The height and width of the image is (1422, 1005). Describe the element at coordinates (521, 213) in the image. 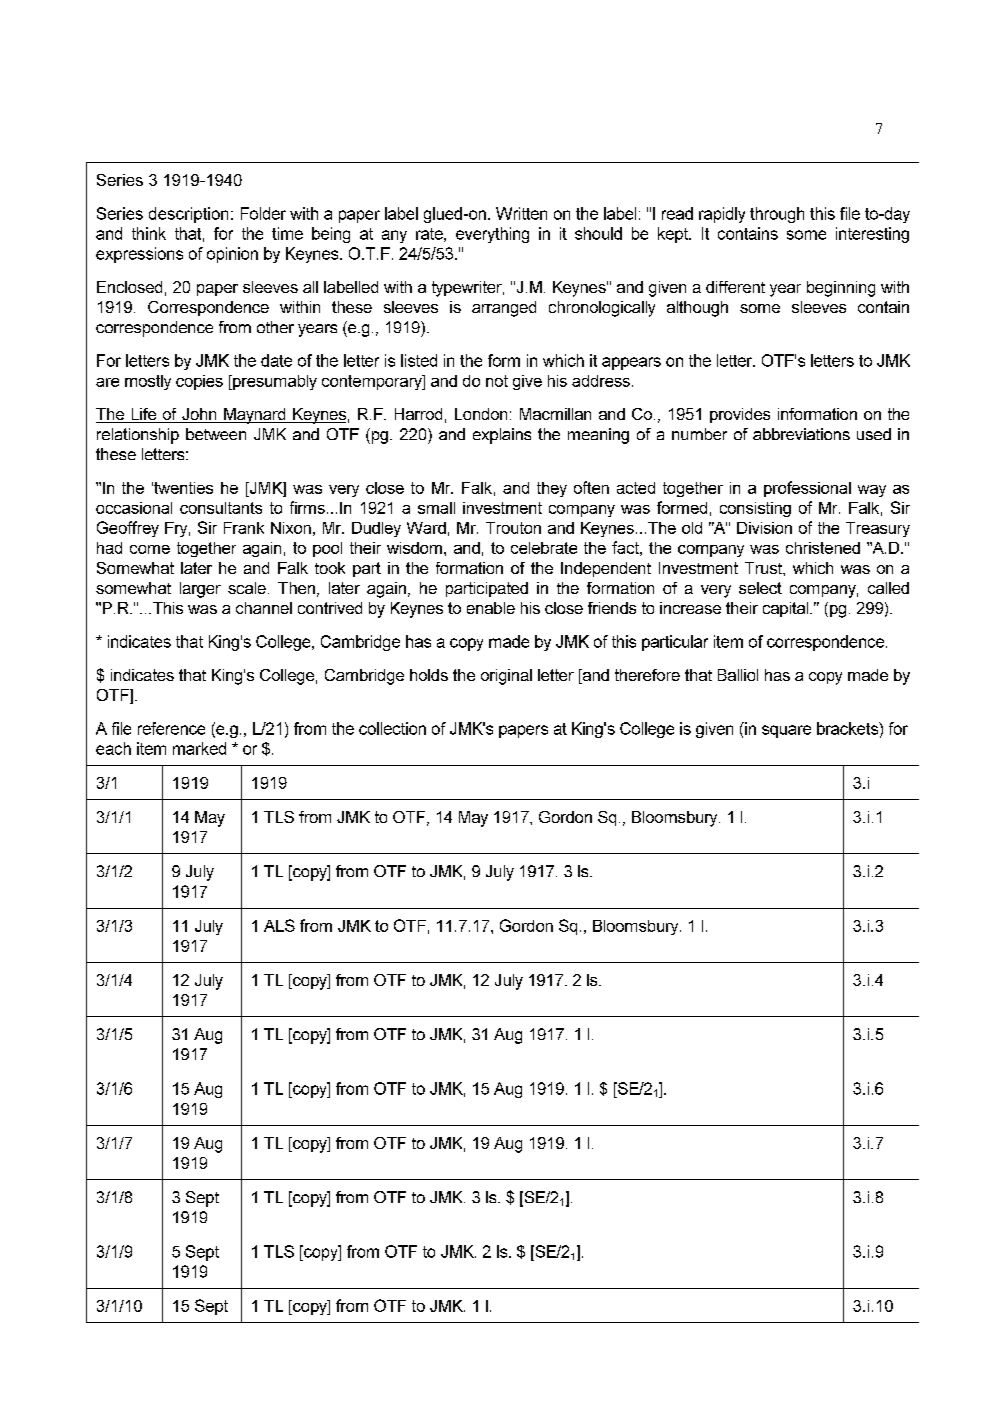

I see `Written` at that location.
